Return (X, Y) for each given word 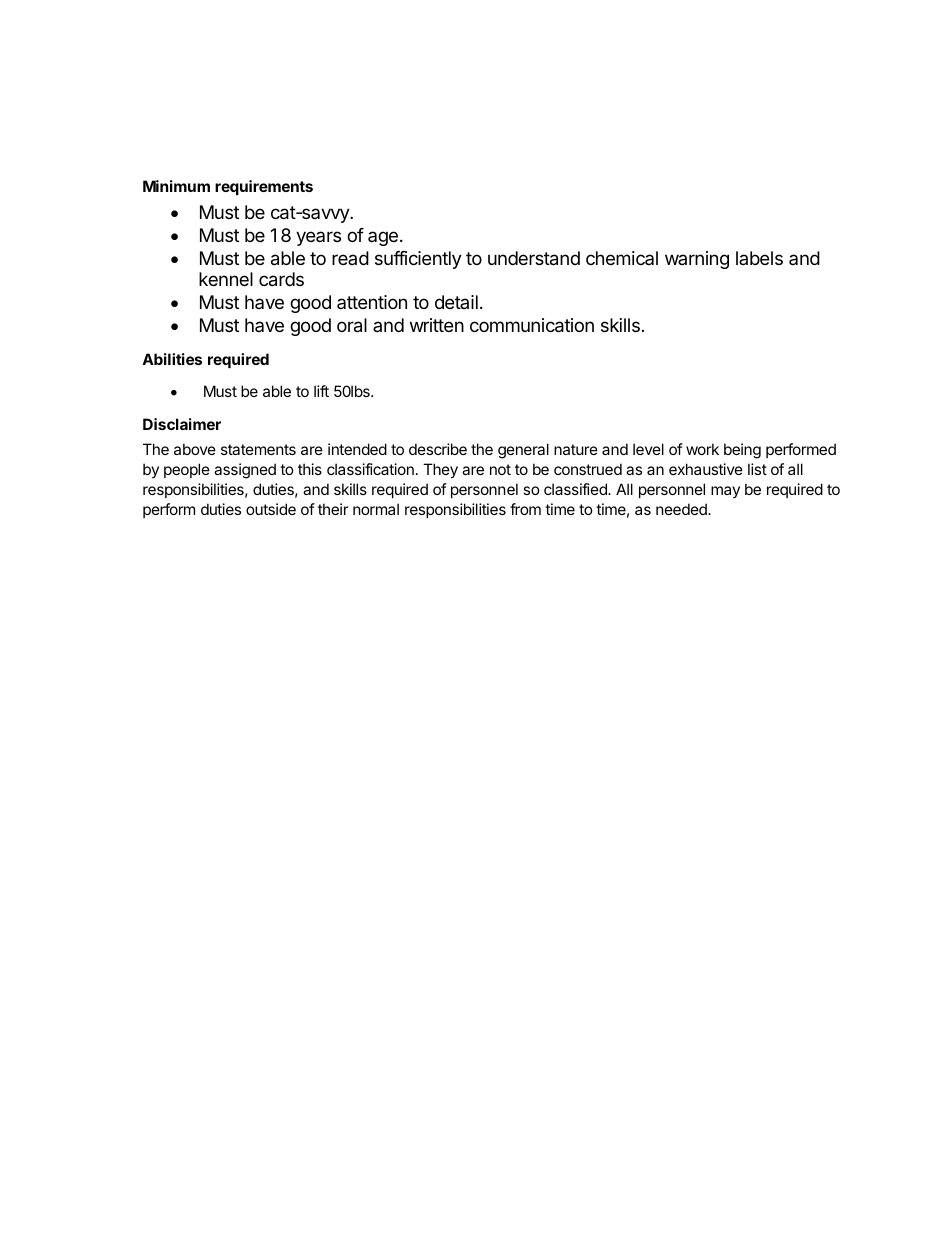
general (523, 451)
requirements (264, 187)
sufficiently (418, 260)
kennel (226, 279)
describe (438, 449)
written (437, 325)
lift (321, 391)
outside (271, 509)
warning (697, 260)
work (702, 449)
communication (532, 325)
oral (352, 325)
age (383, 238)
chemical (622, 258)
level (648, 449)
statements (258, 449)
